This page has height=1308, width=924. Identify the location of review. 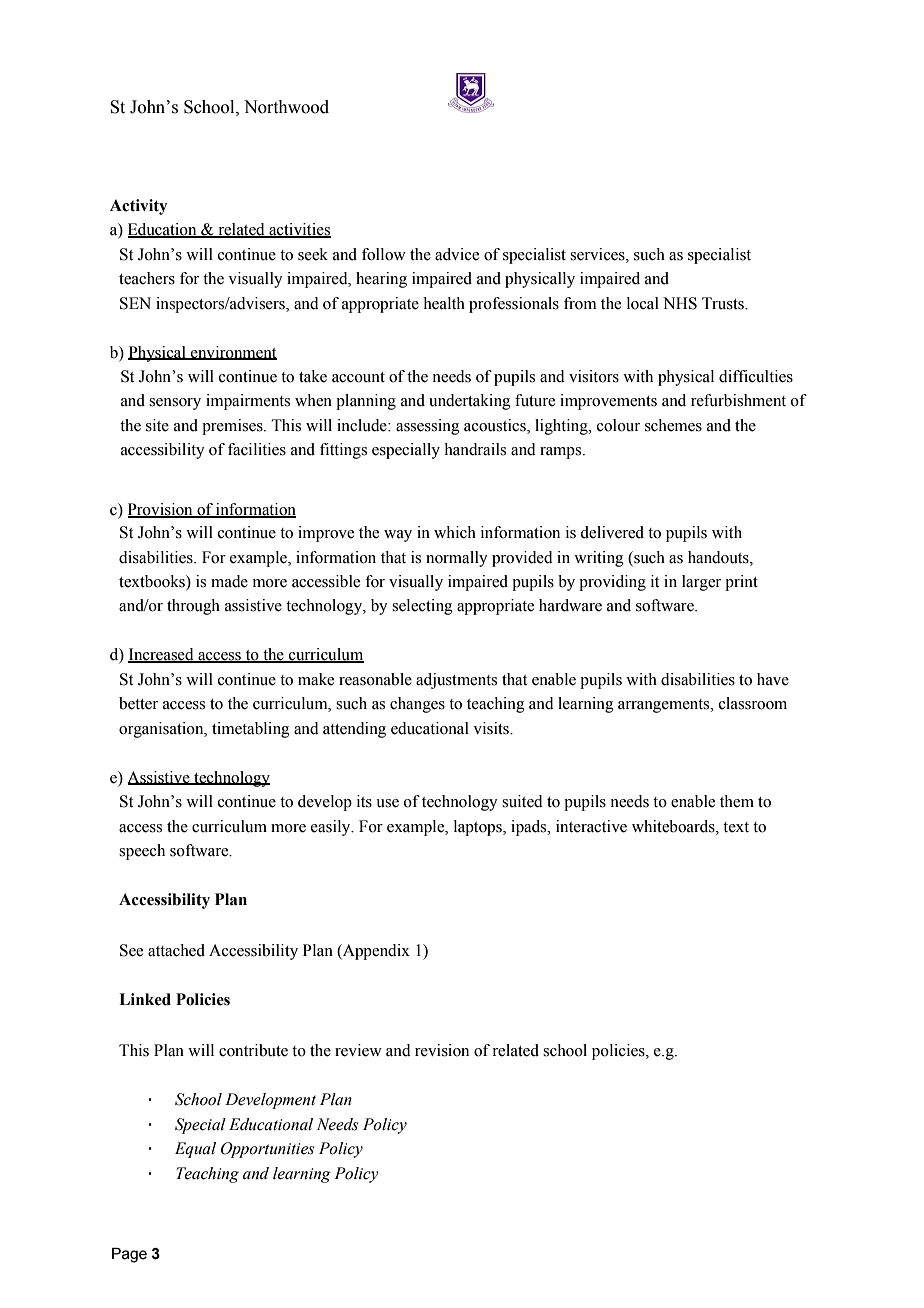
(358, 1050).
